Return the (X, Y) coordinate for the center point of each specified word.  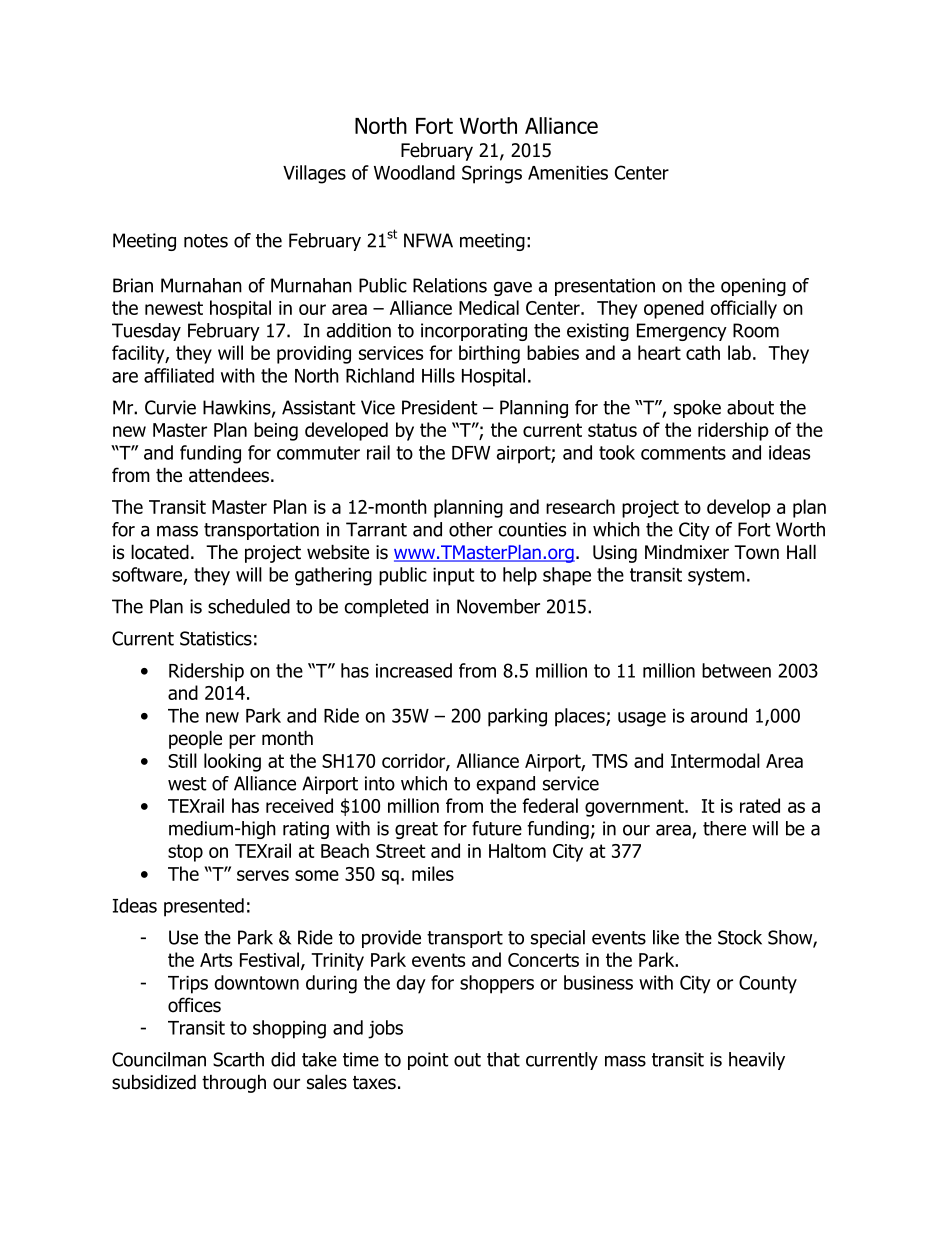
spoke (697, 409)
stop (185, 853)
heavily (757, 1061)
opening (753, 287)
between (736, 670)
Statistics (216, 638)
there (724, 828)
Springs (492, 174)
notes (206, 241)
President (440, 407)
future (497, 828)
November (498, 606)
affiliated (179, 375)
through (234, 1083)
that (503, 1059)
